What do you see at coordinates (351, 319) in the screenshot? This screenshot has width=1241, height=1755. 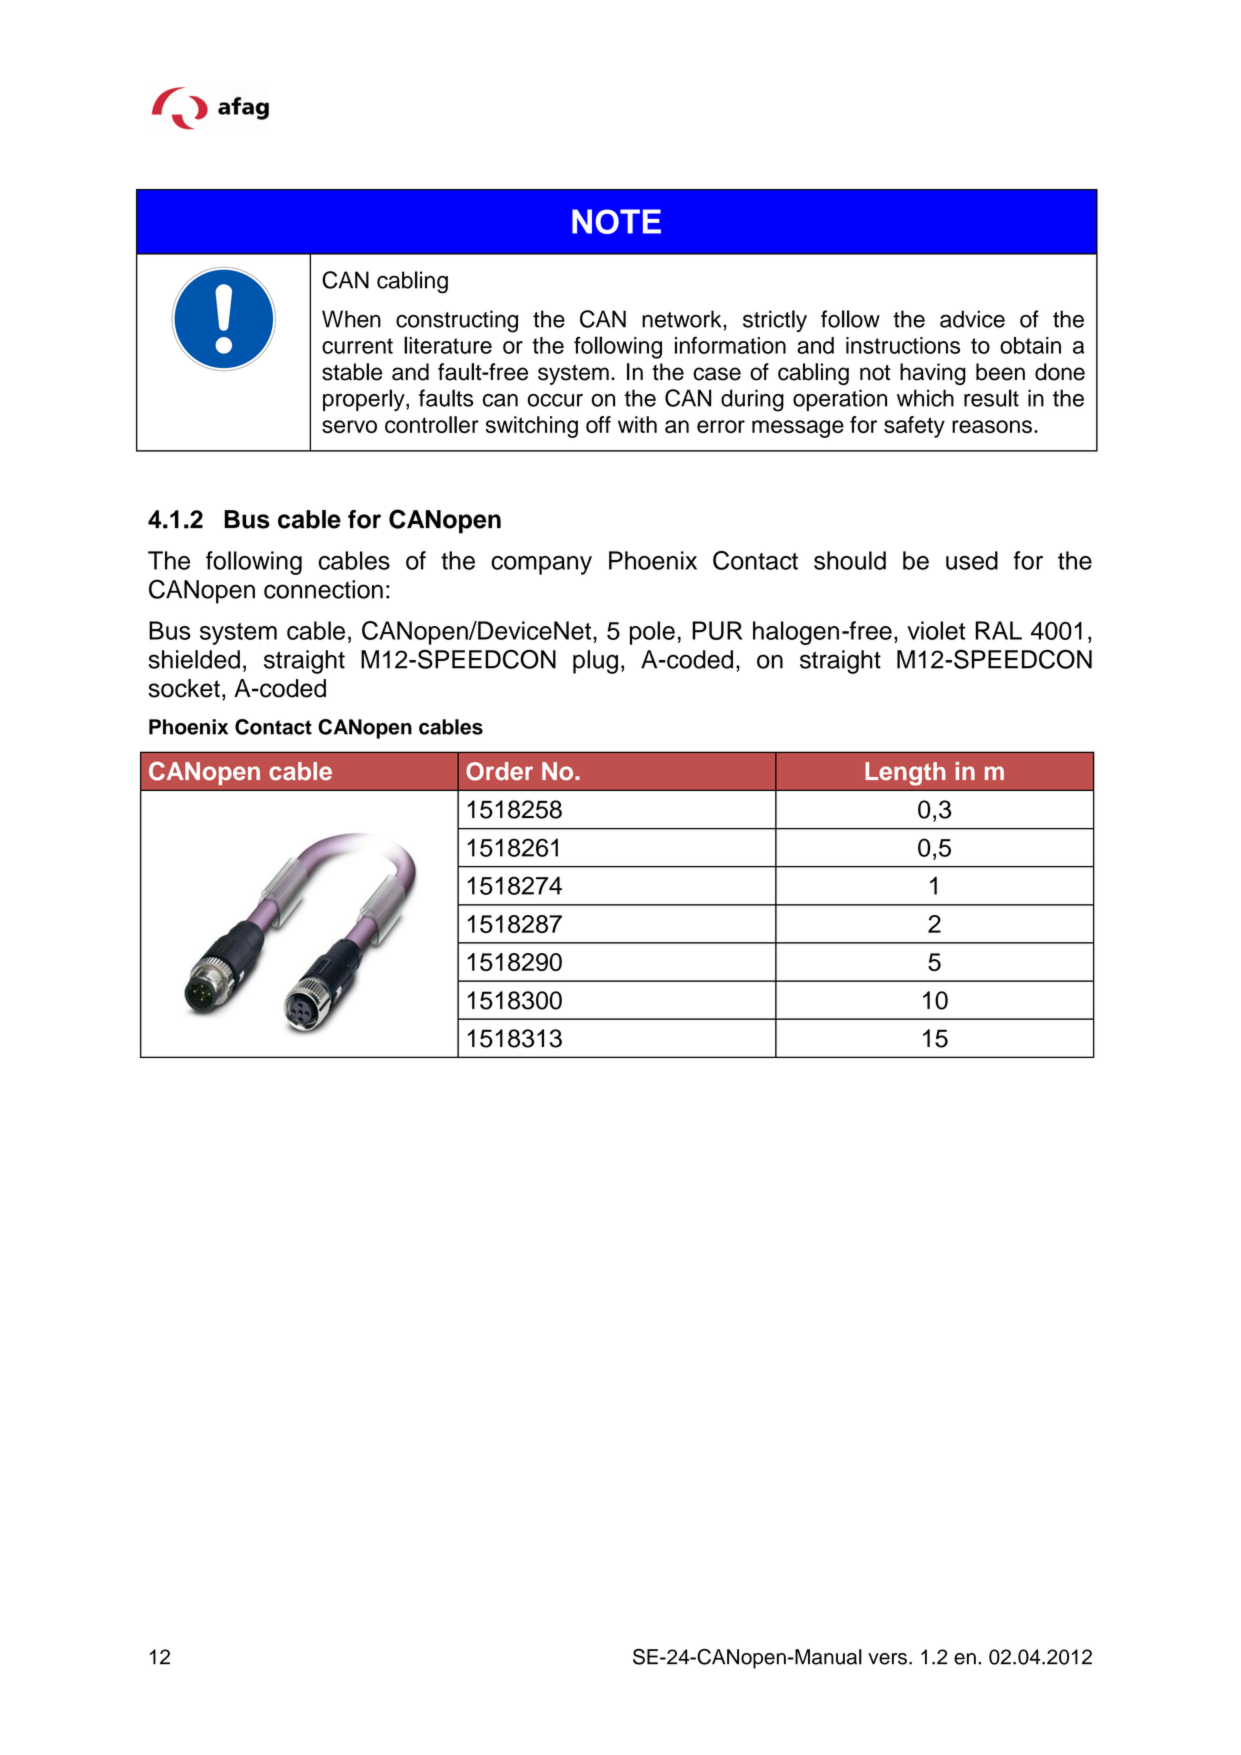 I see `When` at bounding box center [351, 319].
